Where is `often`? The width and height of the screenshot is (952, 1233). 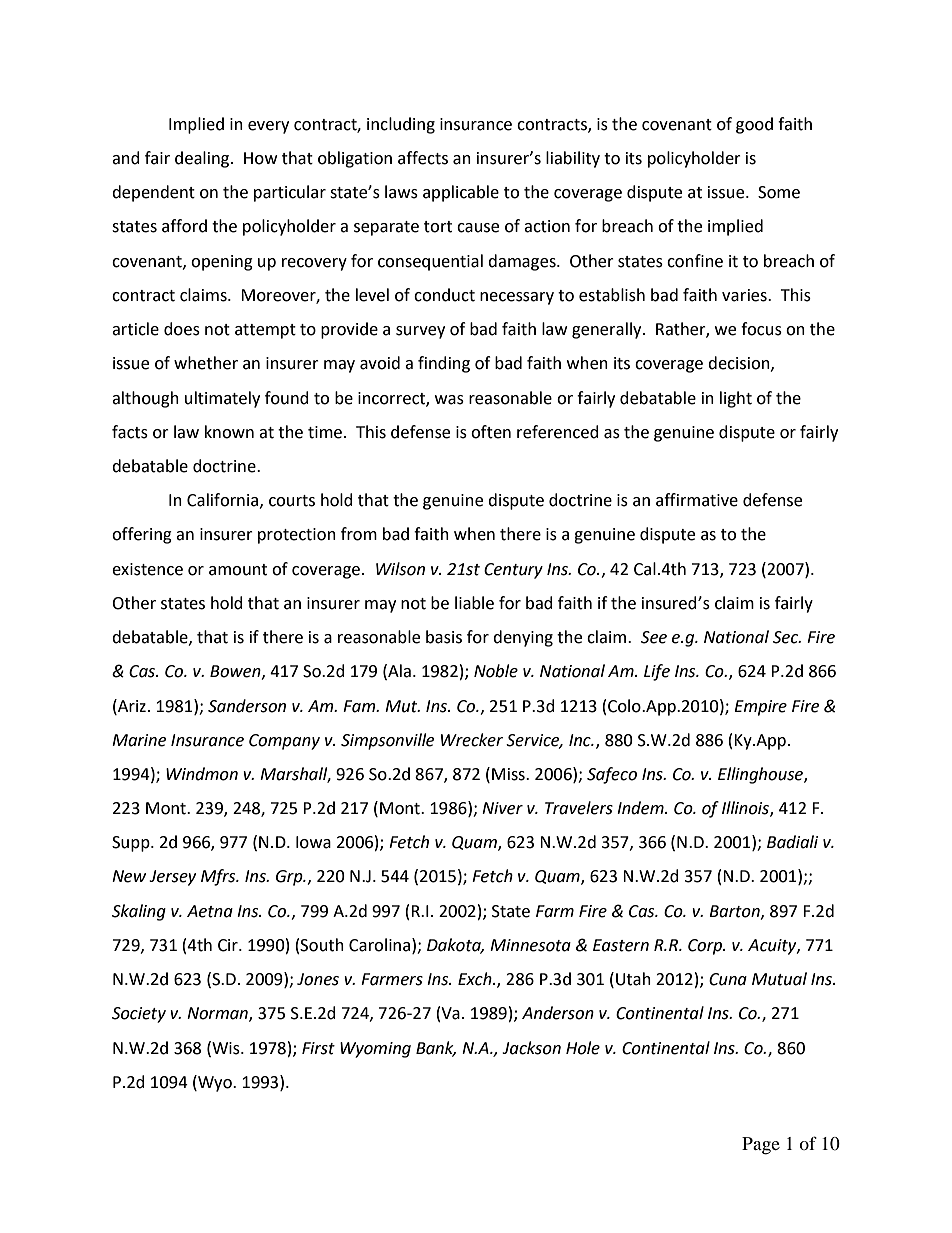
often is located at coordinates (491, 432).
